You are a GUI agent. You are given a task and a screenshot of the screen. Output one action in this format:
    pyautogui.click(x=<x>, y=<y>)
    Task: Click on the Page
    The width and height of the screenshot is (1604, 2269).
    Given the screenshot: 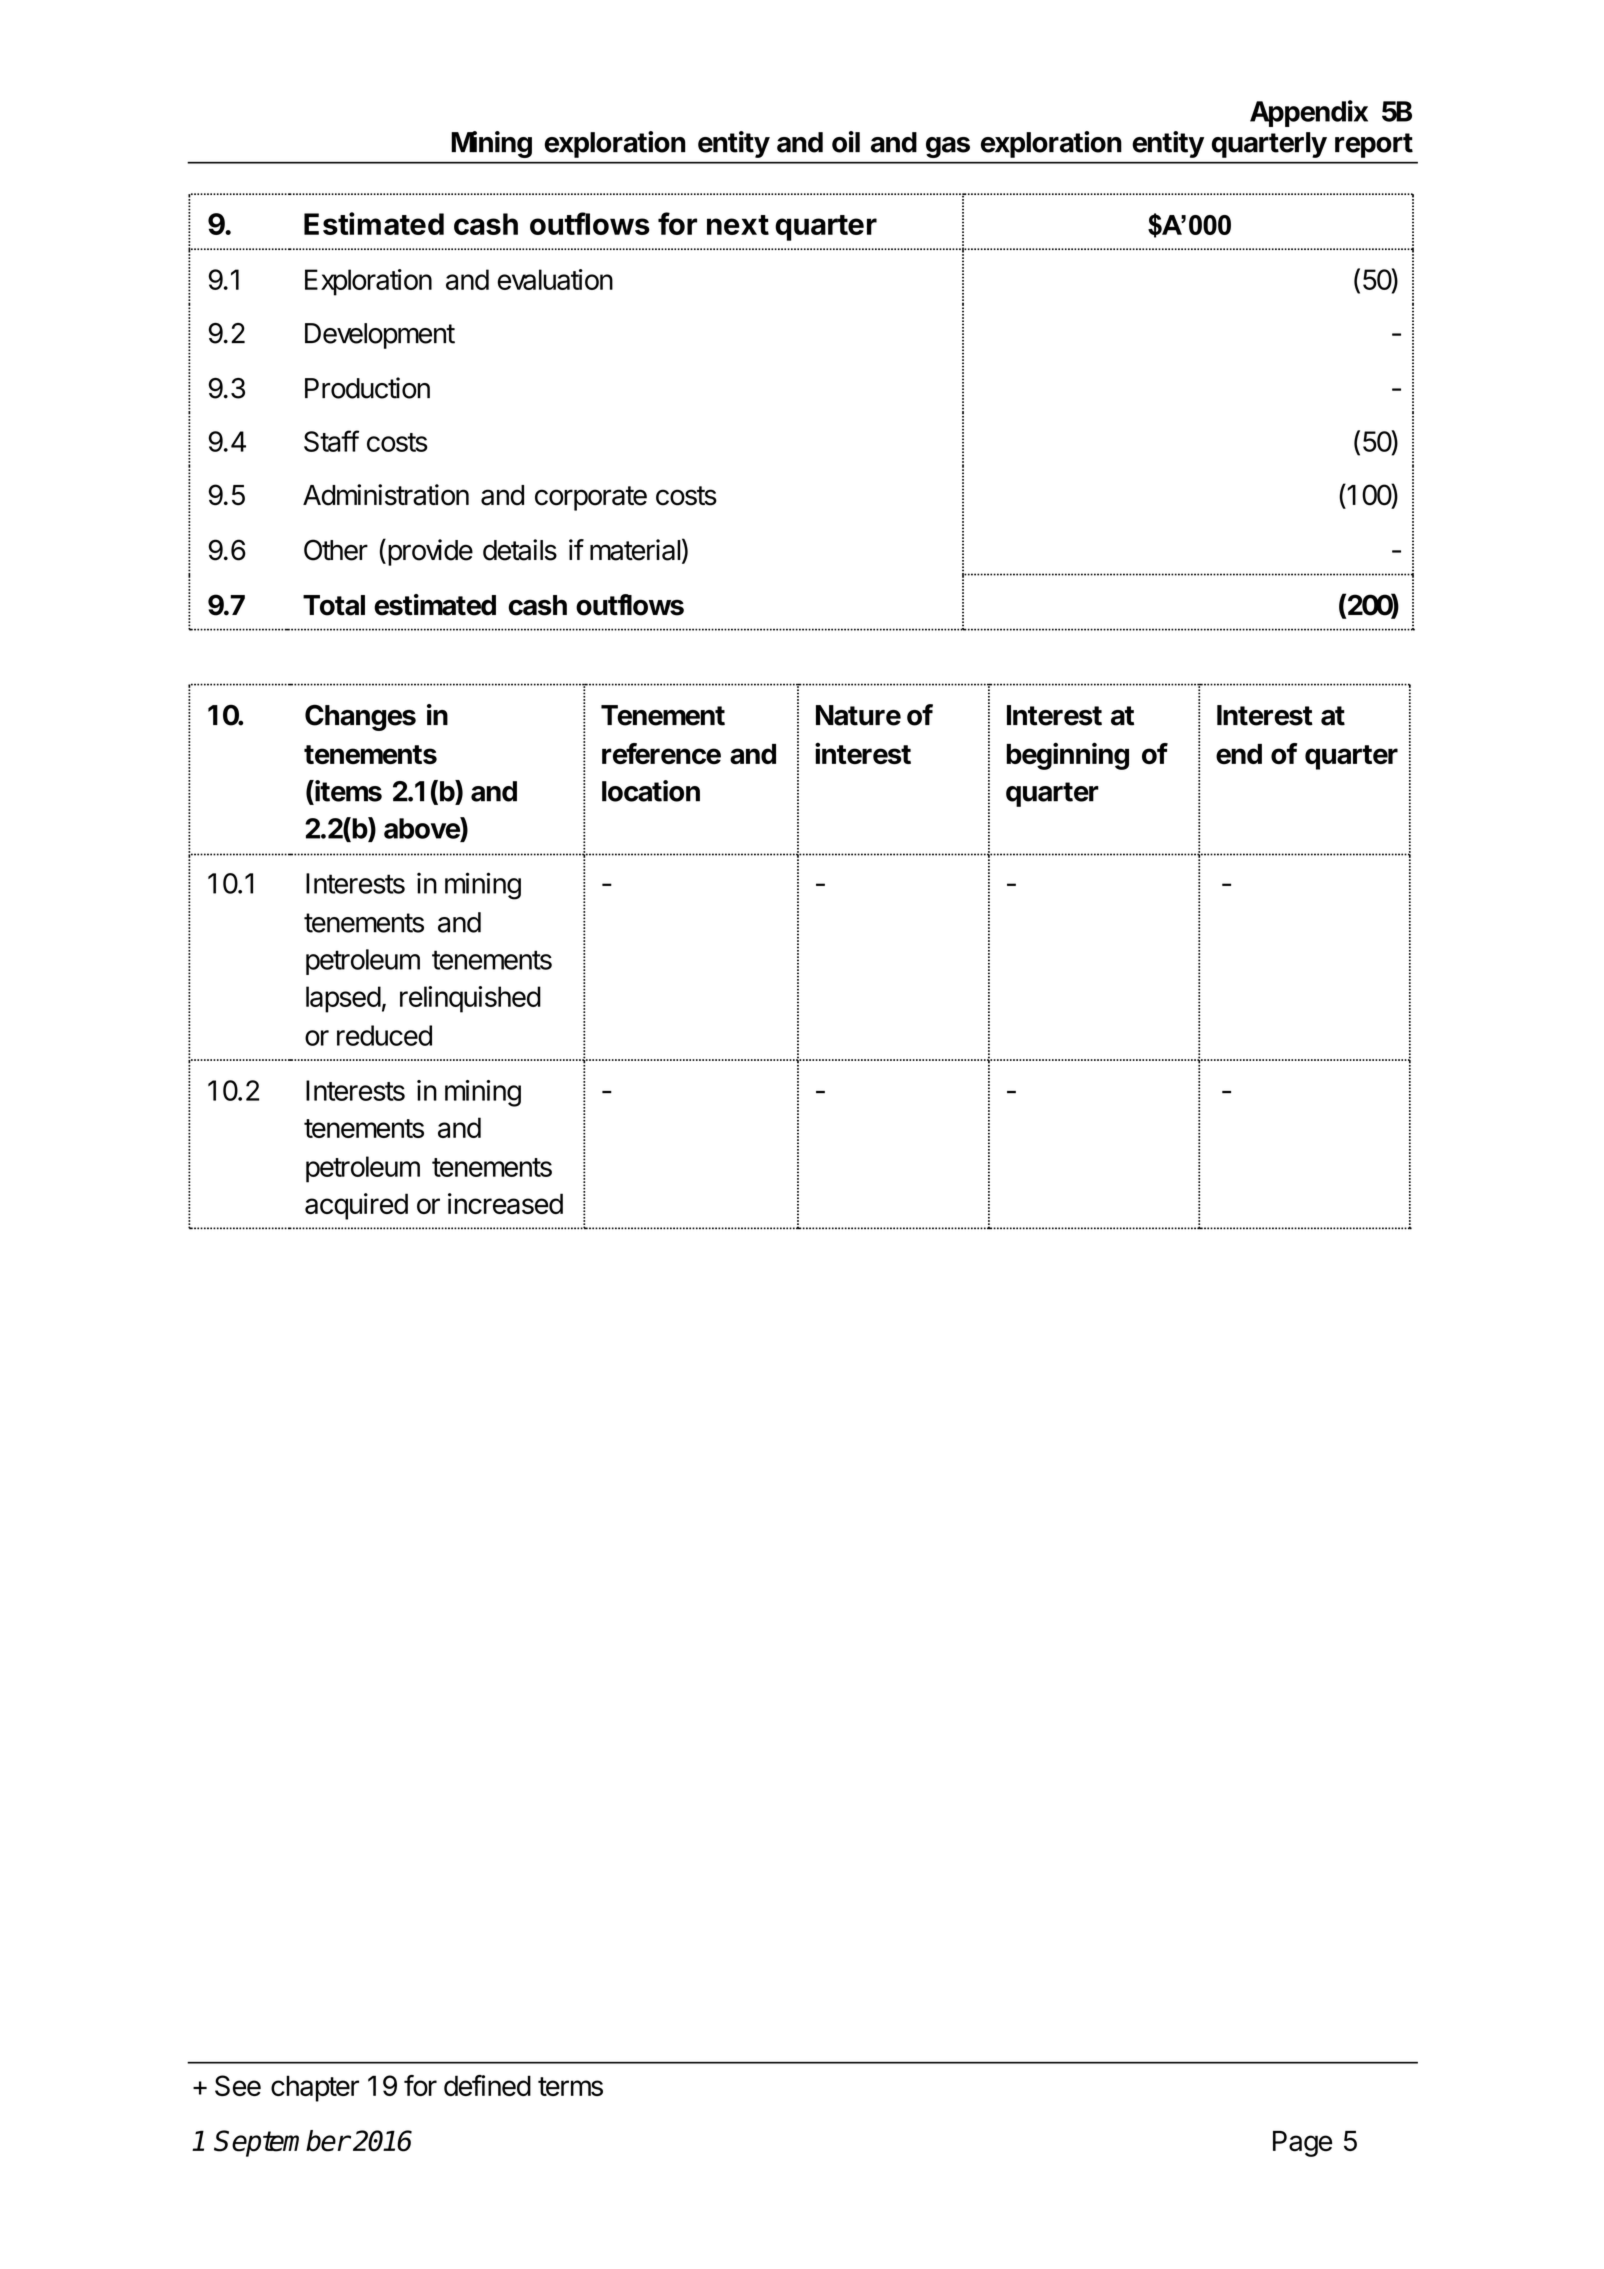 What is the action you would take?
    pyautogui.click(x=1302, y=2144)
